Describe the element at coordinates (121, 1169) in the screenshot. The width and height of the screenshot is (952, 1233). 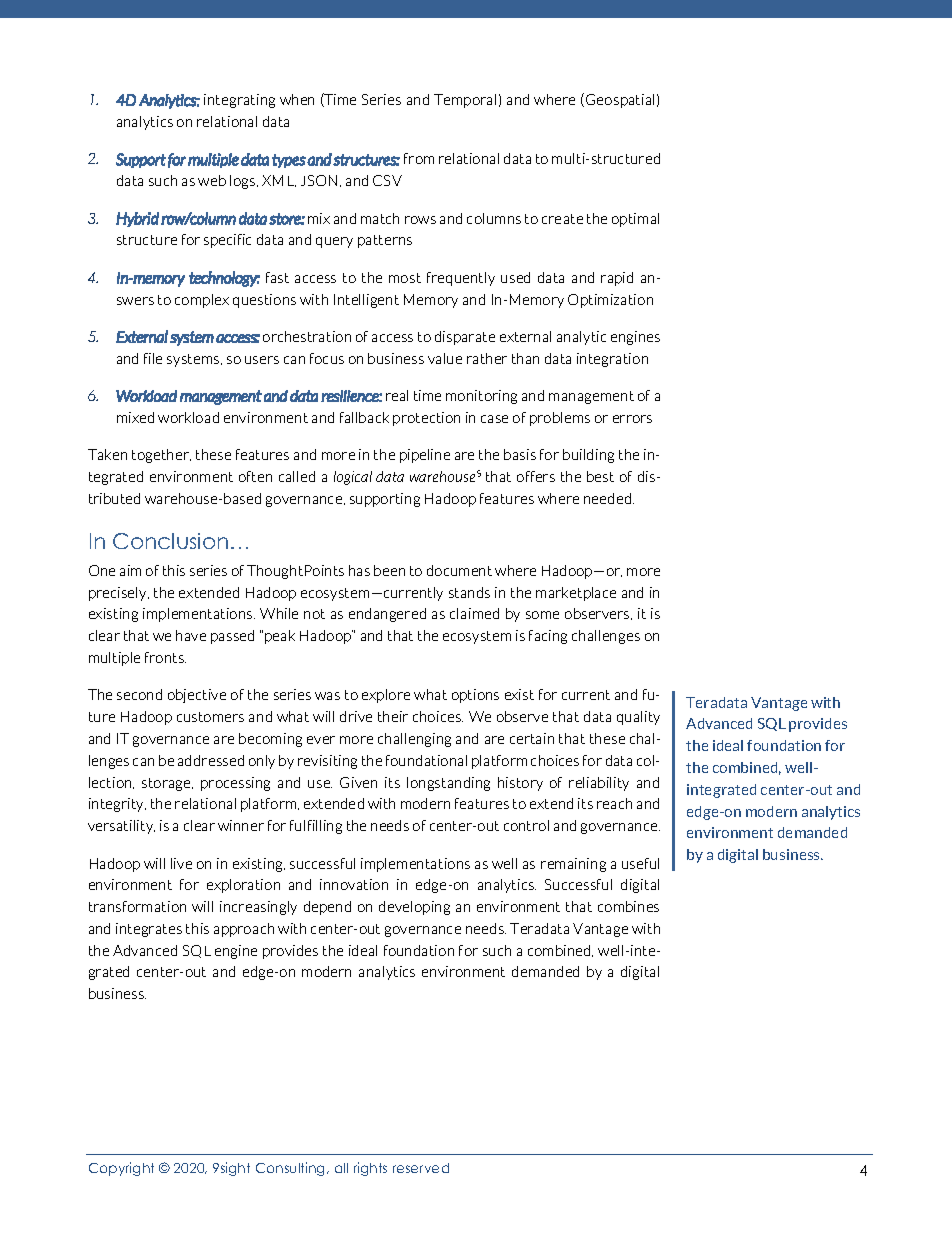
I see `Copyright` at that location.
